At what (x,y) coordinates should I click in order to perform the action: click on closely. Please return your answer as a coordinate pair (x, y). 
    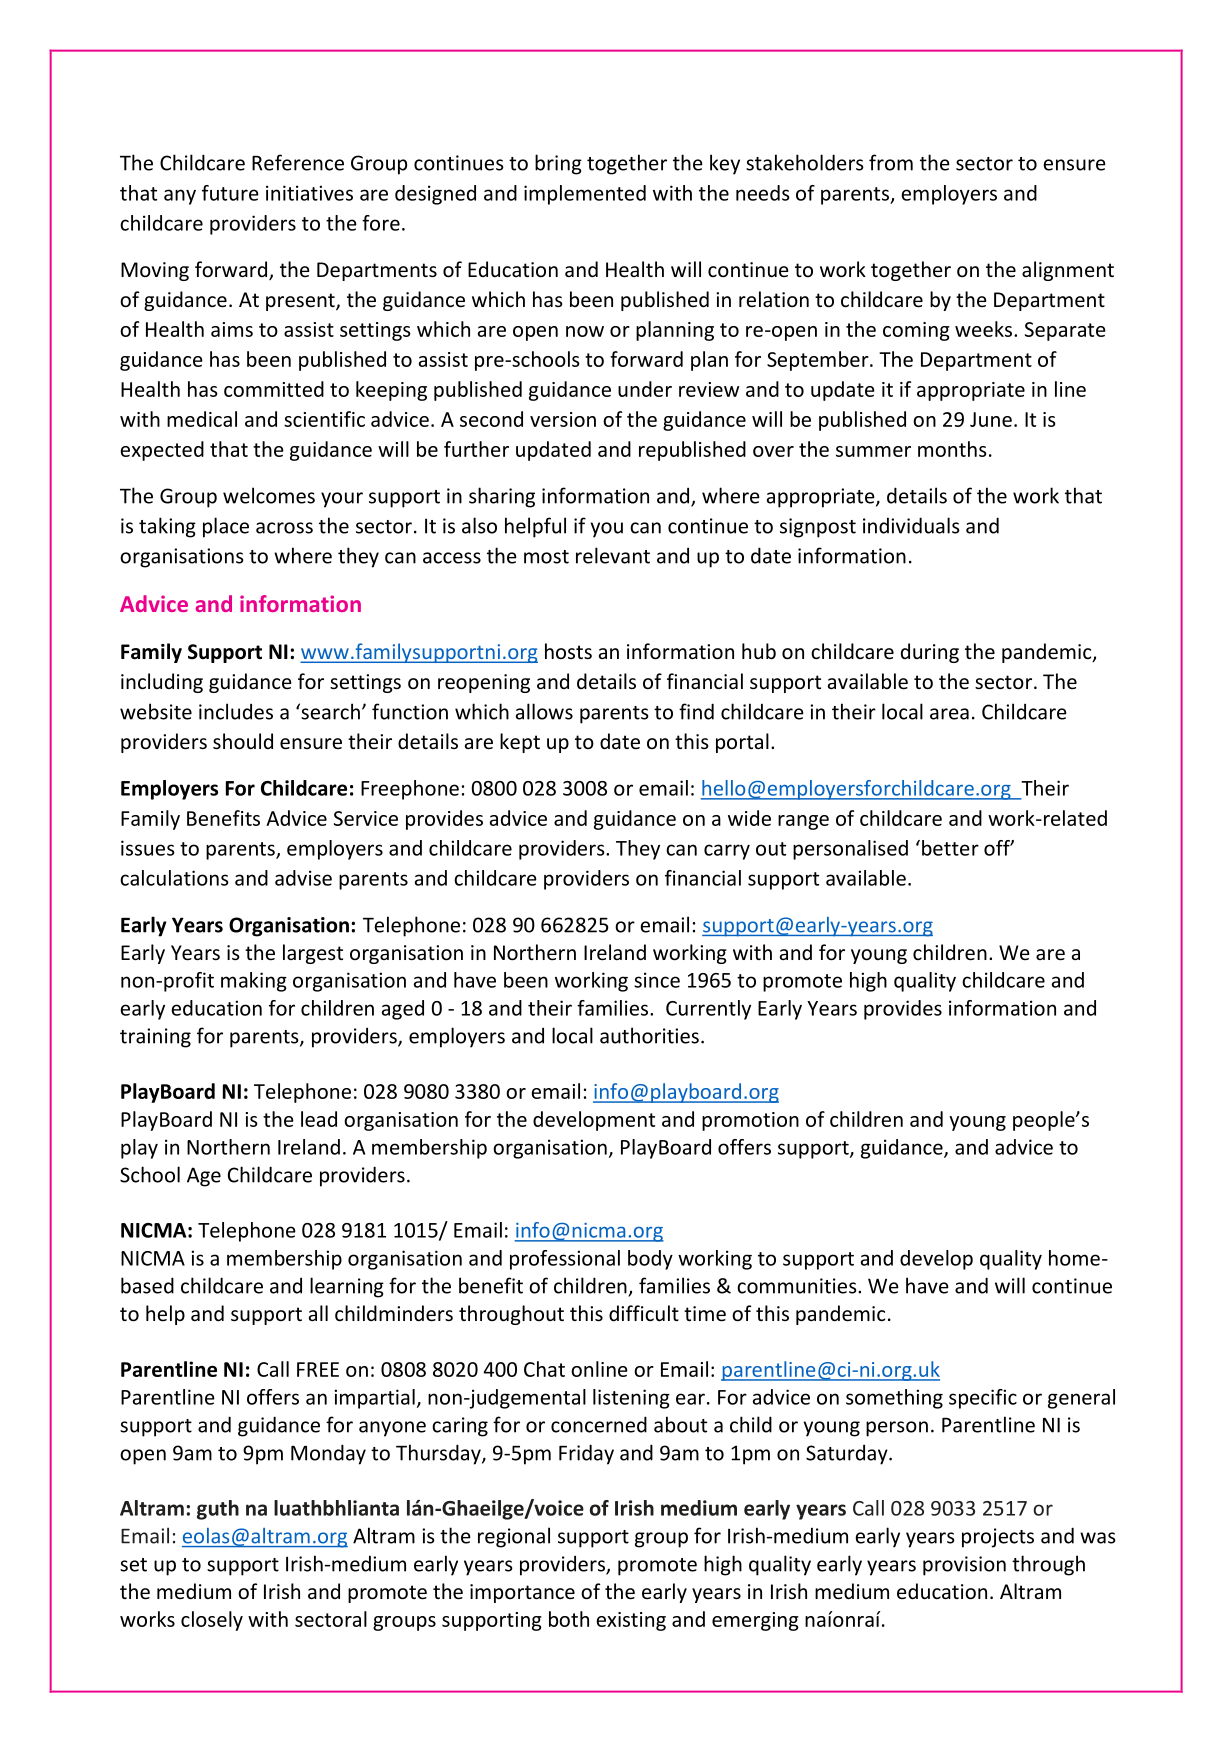
    Looking at the image, I should click on (212, 1621).
